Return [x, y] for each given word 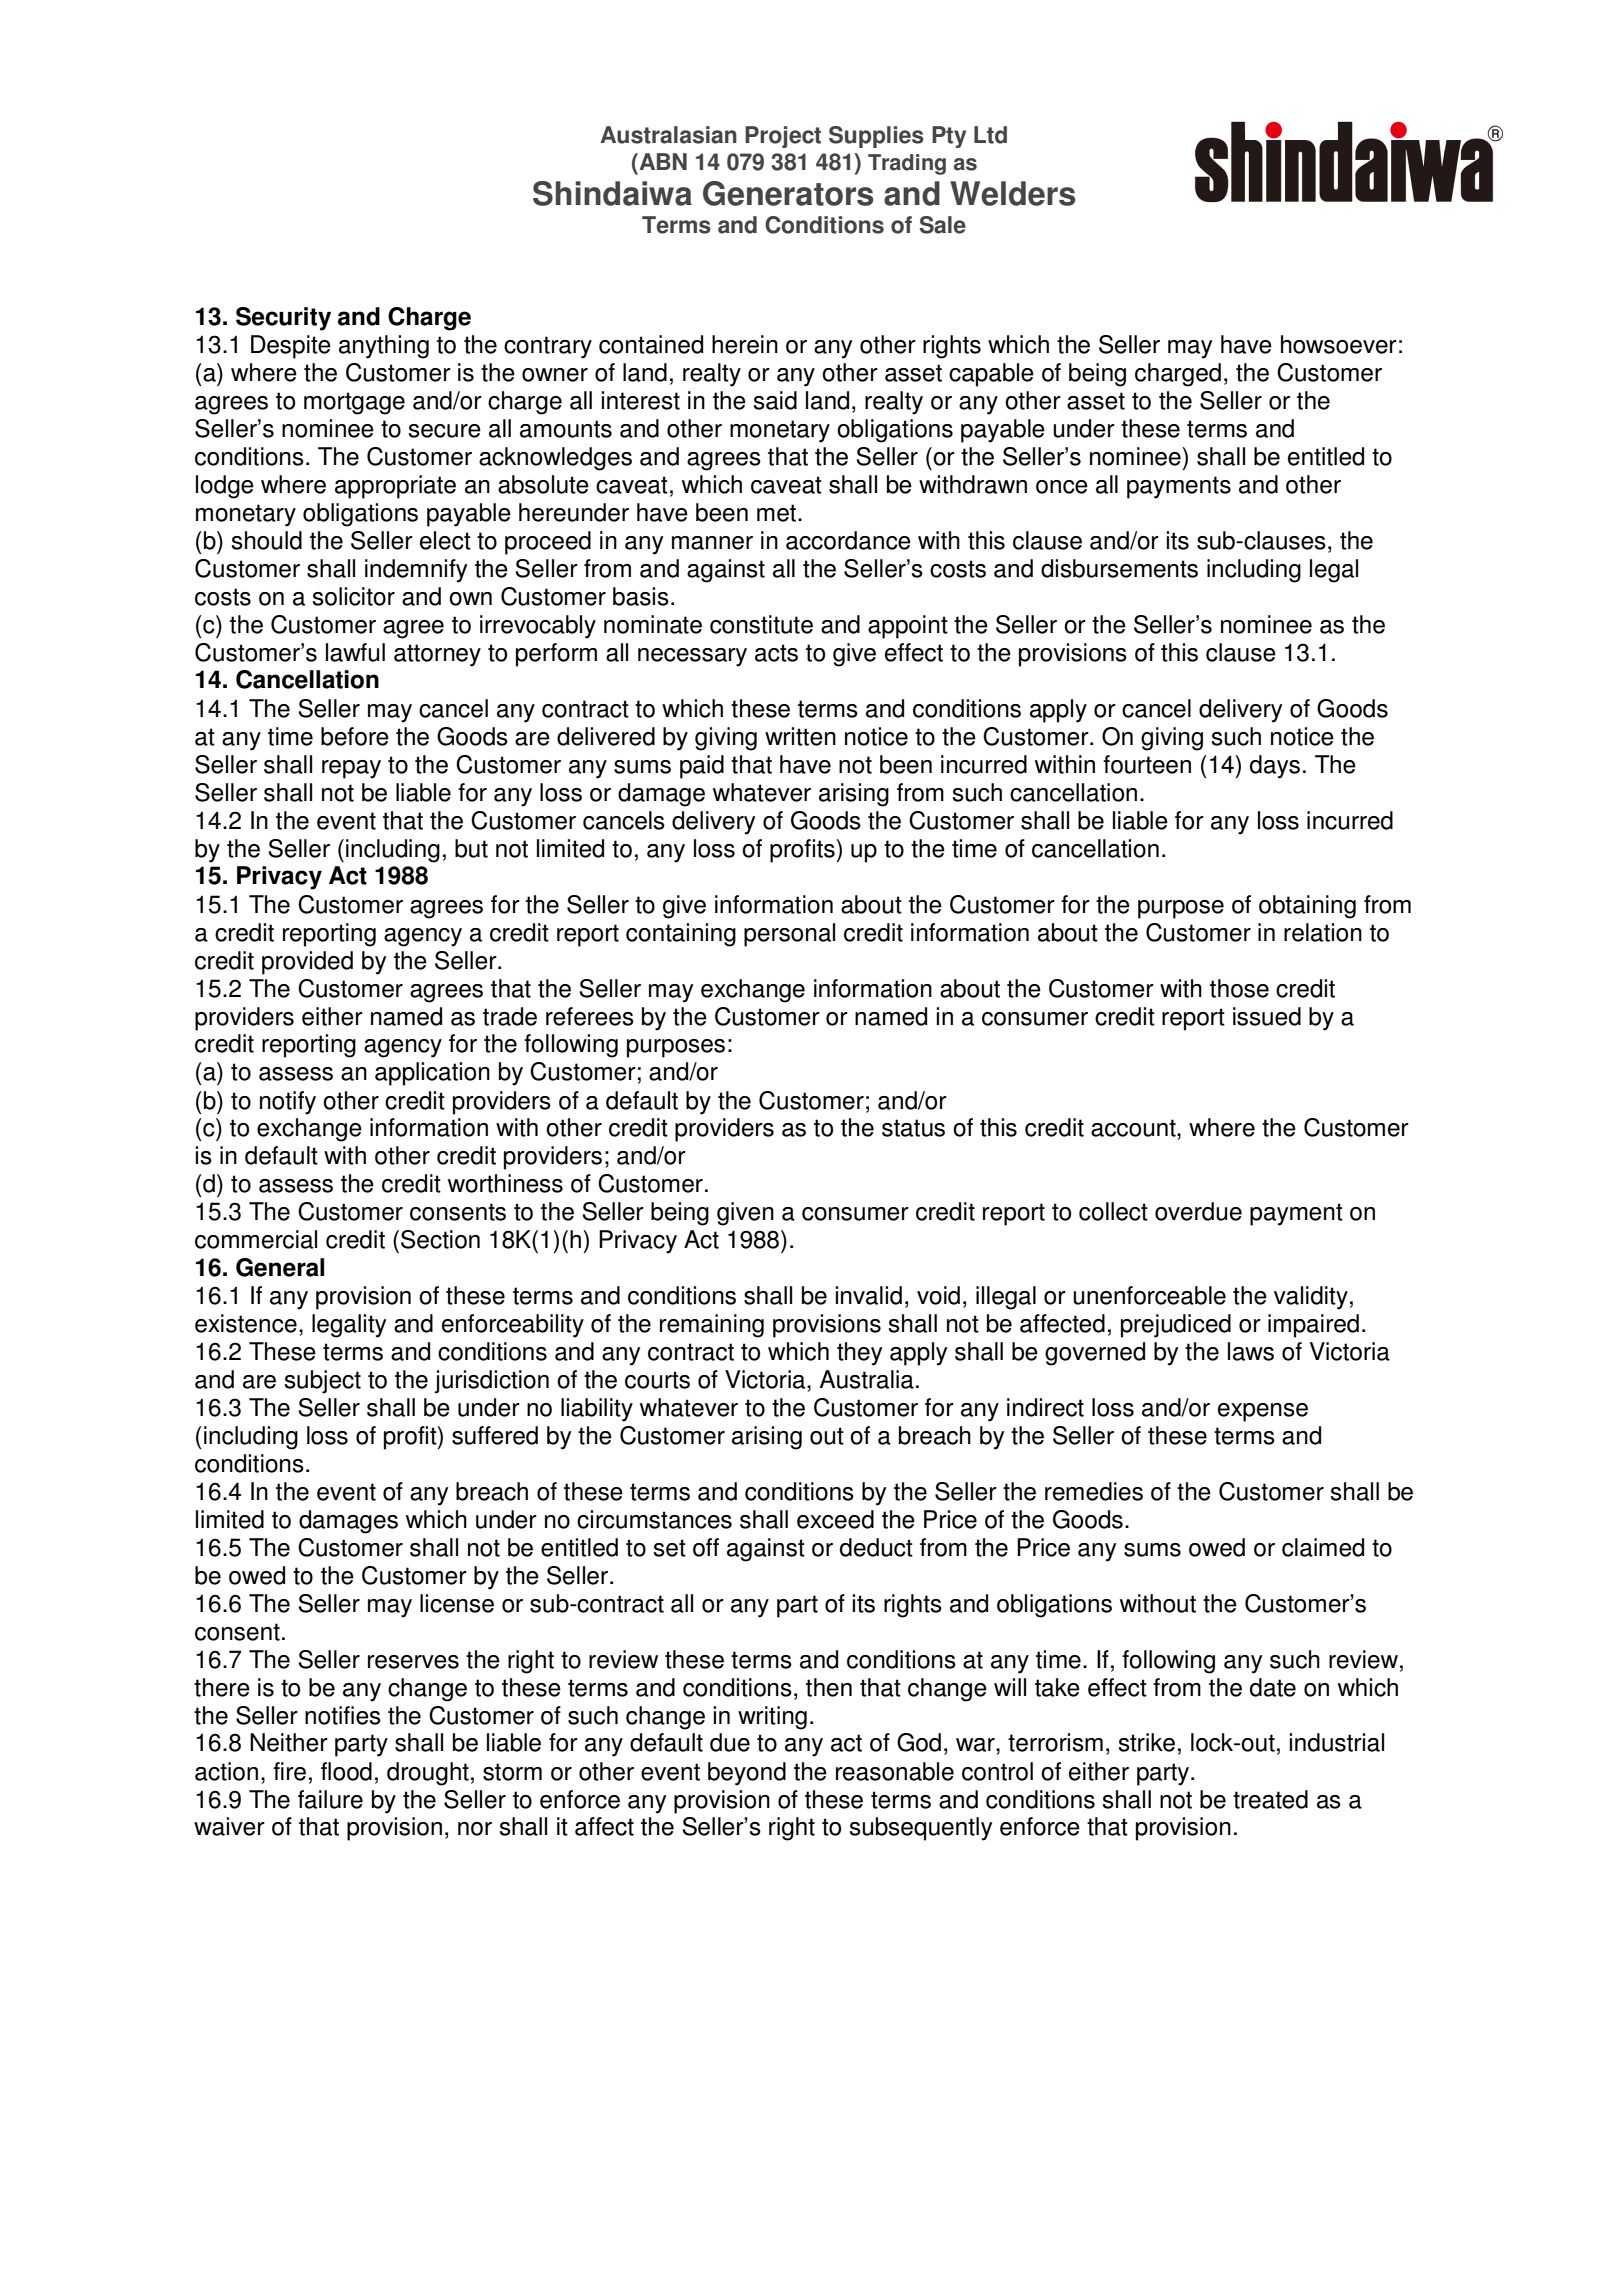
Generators [788, 193]
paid [702, 767]
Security [283, 319]
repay [351, 769]
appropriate [395, 487]
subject [322, 1382]
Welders [1013, 193]
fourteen [1147, 764]
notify [288, 1103]
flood [346, 1771]
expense [1263, 1412]
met [778, 513]
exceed [835, 1519]
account [1134, 1128]
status [913, 1128]
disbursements [1119, 568]
